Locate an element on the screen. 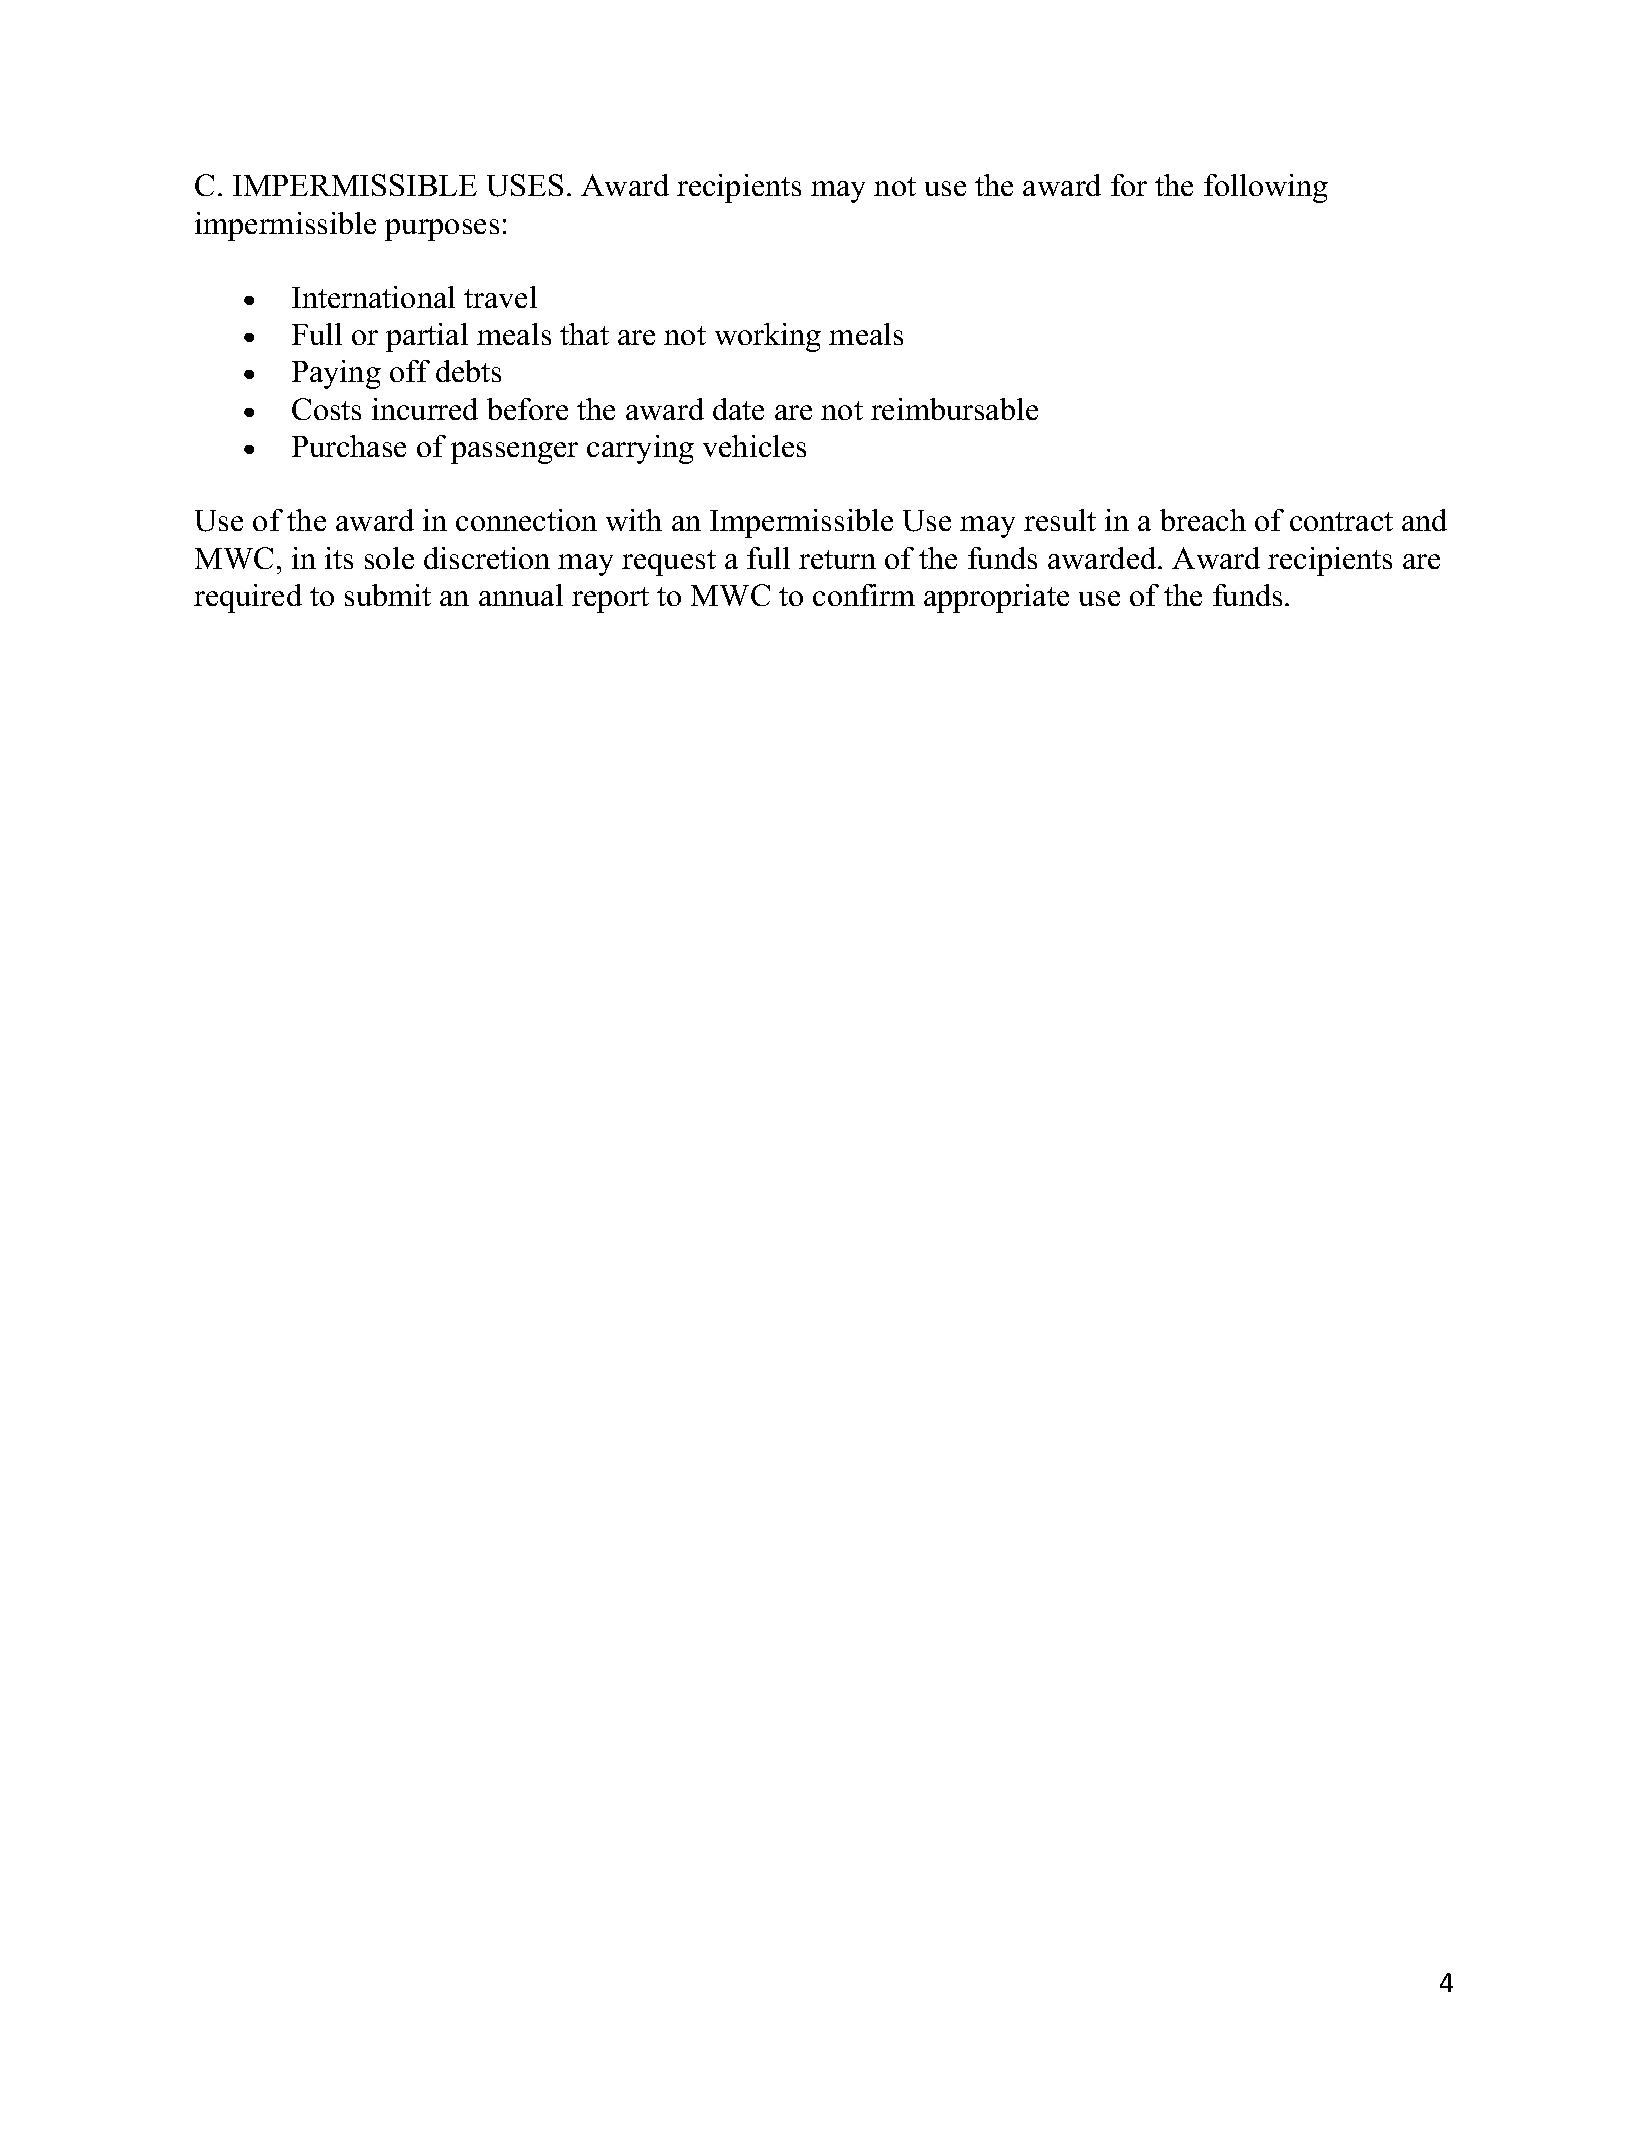  date is located at coordinates (738, 409).
